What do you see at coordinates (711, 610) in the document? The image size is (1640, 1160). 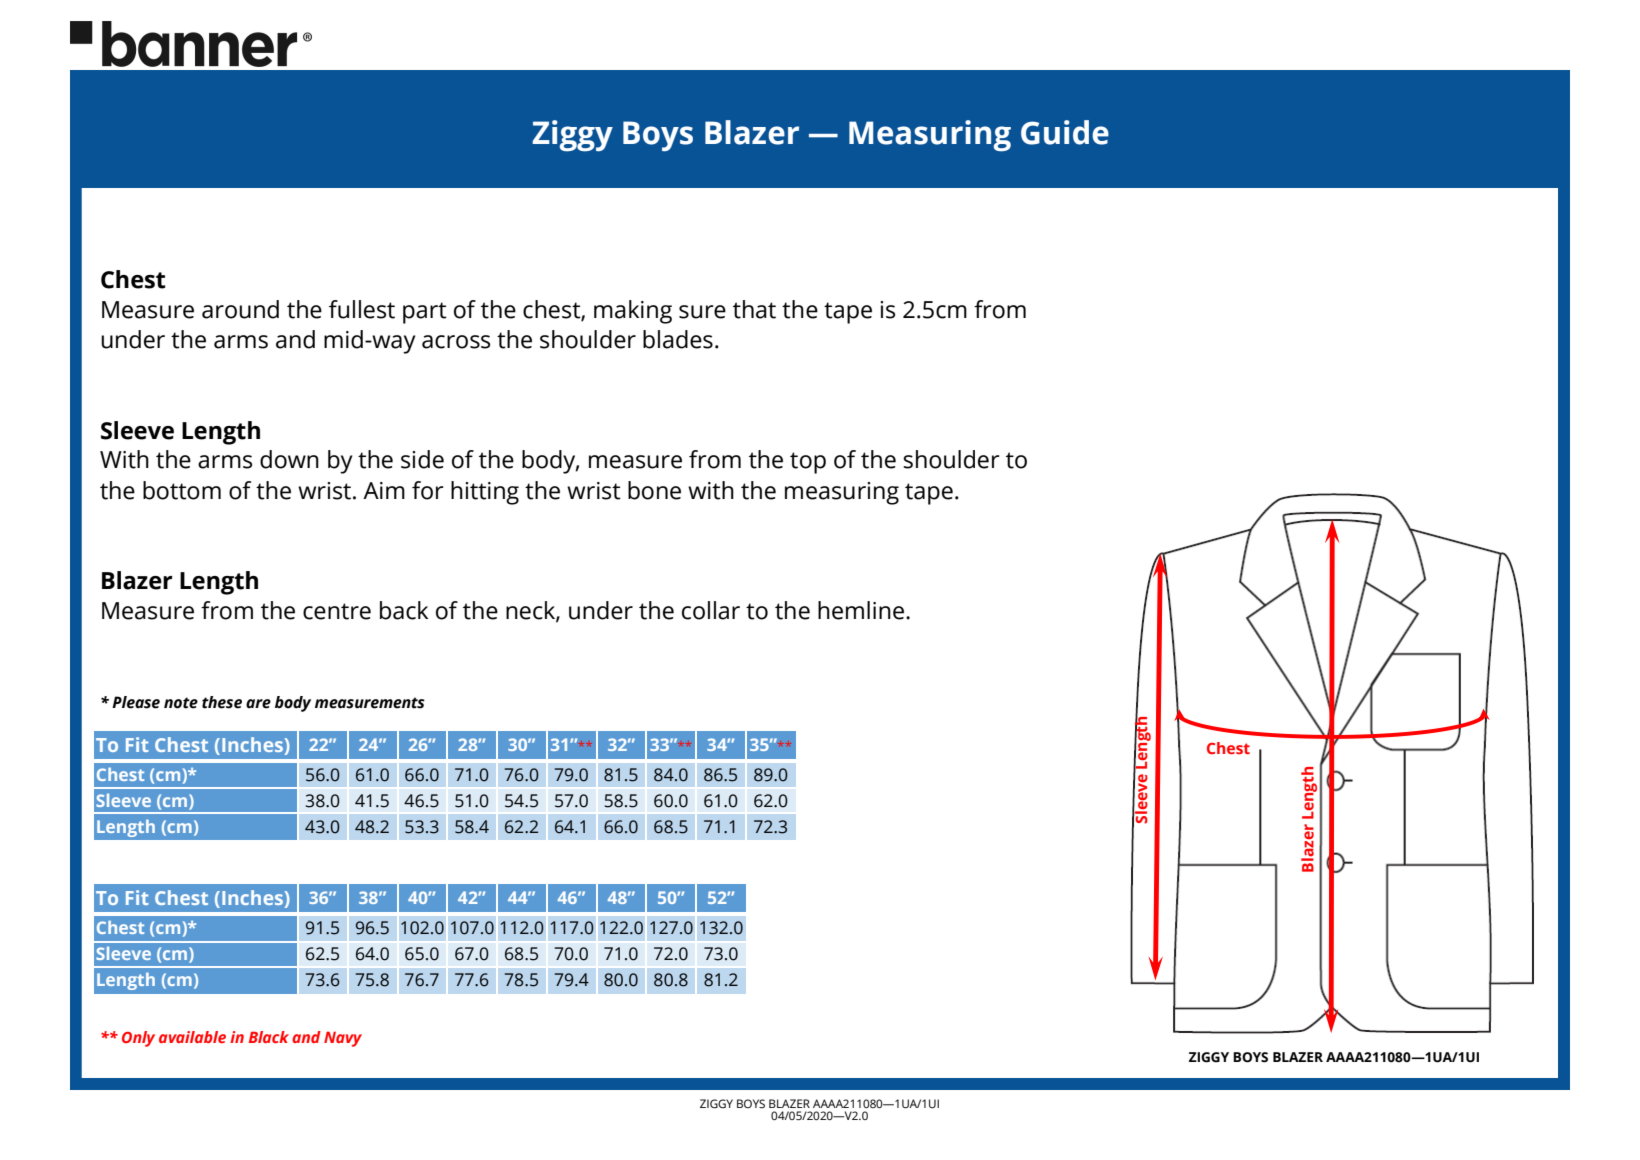 I see `collar` at bounding box center [711, 610].
